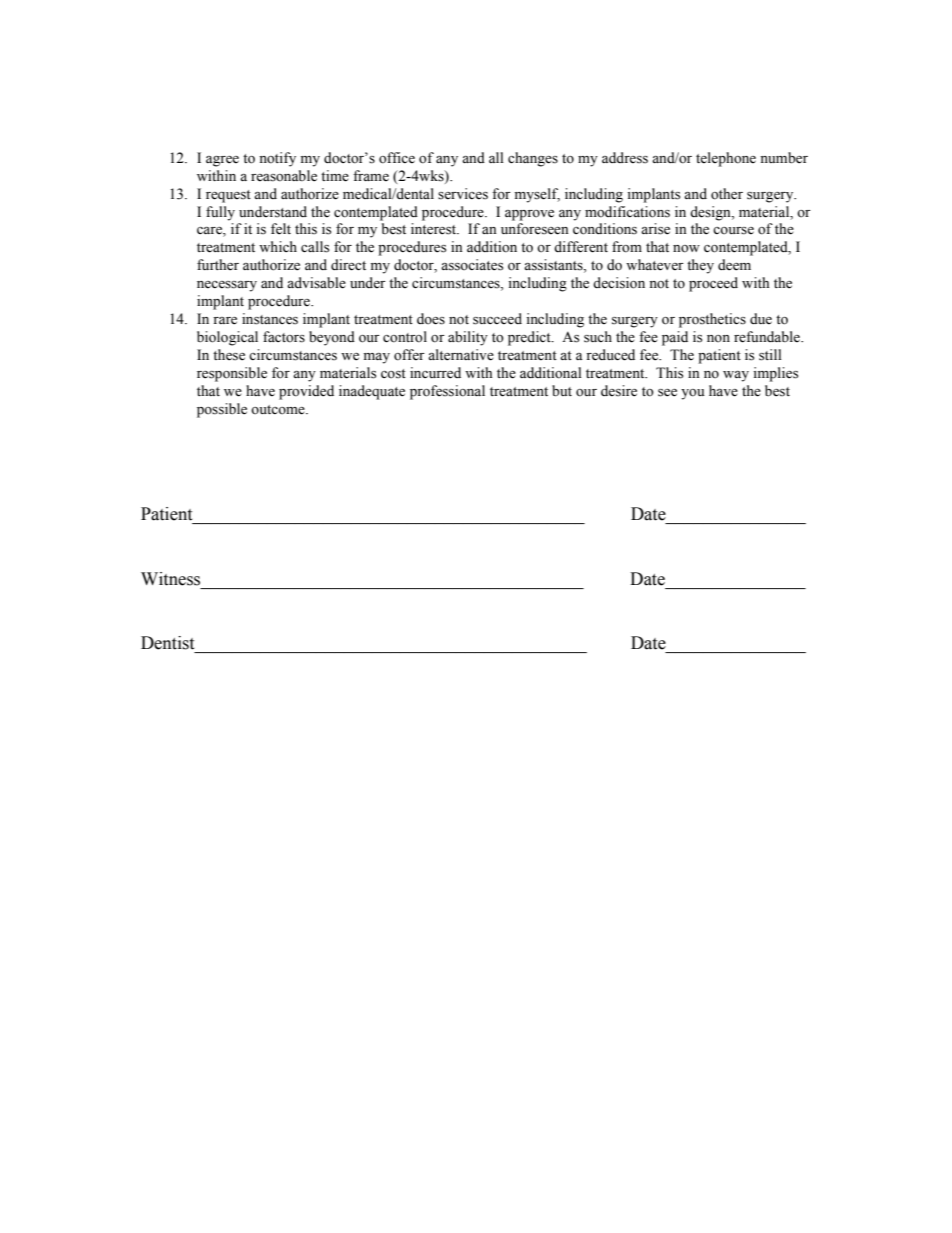 The height and width of the screenshot is (1233, 952). What do you see at coordinates (686, 249) in the screenshot?
I see `now` at bounding box center [686, 249].
